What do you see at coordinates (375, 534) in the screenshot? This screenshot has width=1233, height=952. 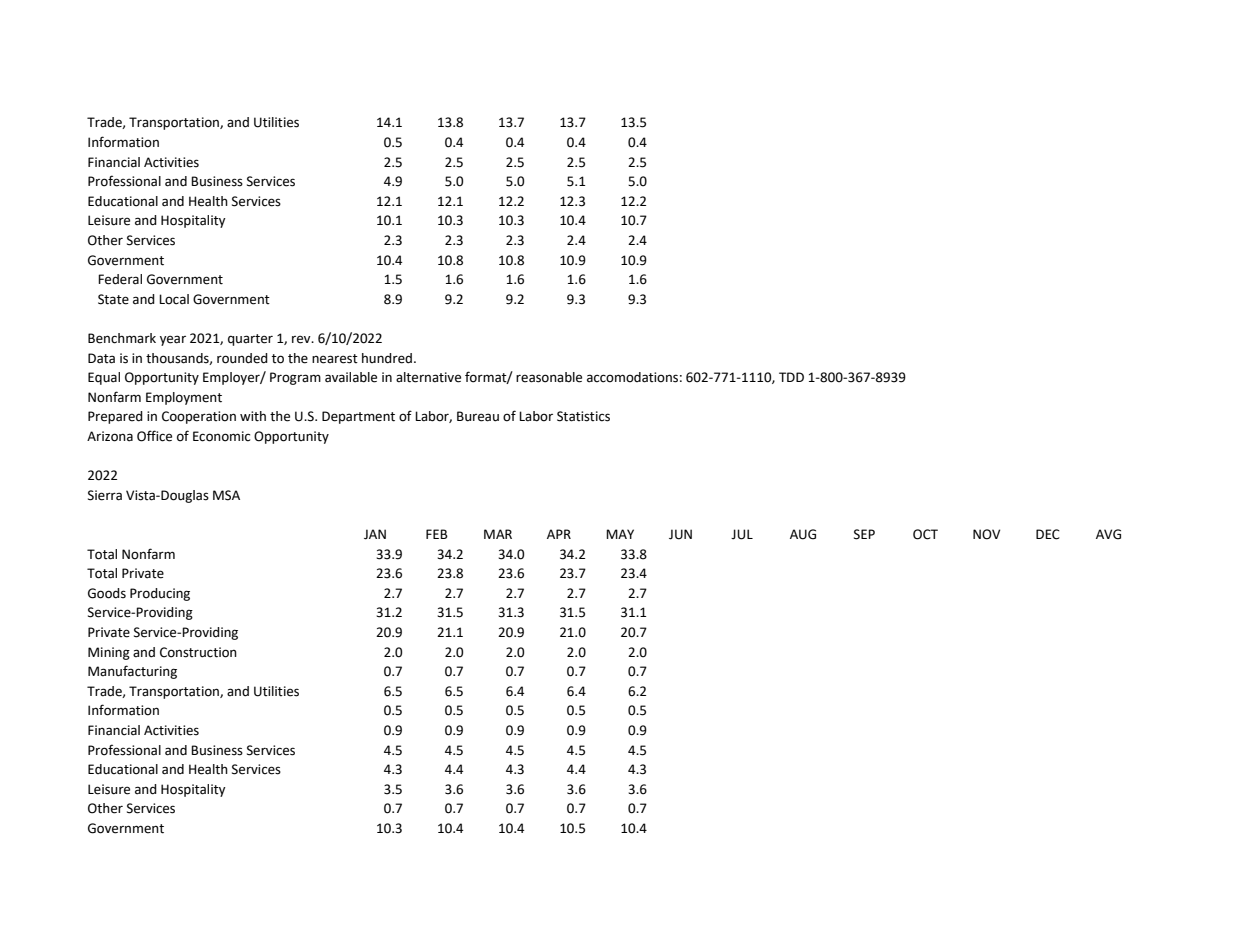 I see `JAN` at bounding box center [375, 534].
